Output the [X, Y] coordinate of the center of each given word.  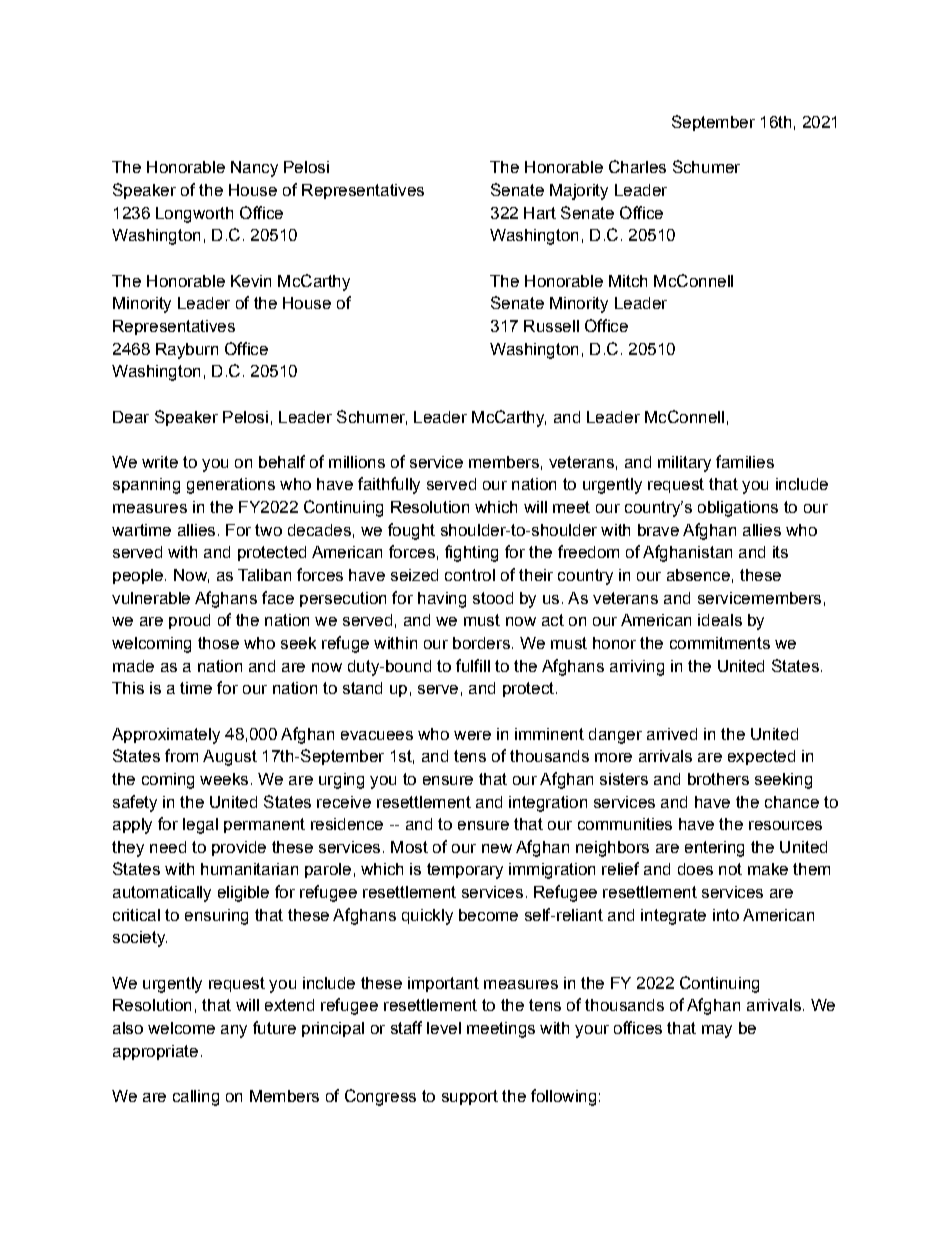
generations [231, 486]
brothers [718, 779]
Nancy [254, 169]
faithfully [389, 485]
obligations [738, 509]
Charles [637, 166]
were [472, 735]
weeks [224, 779]
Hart [540, 213]
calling [196, 1098]
